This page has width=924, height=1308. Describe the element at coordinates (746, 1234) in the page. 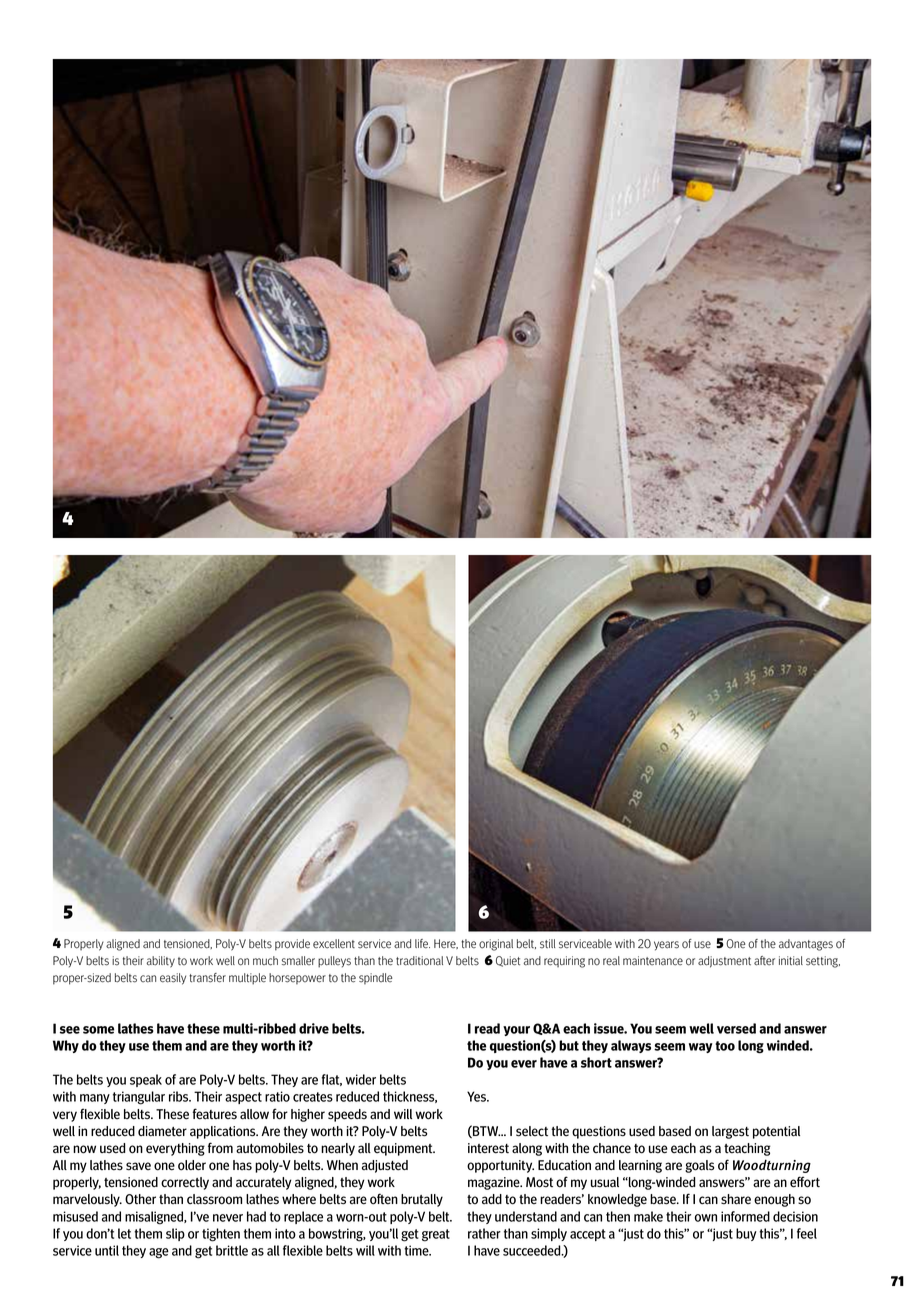

I see `buy` at that location.
